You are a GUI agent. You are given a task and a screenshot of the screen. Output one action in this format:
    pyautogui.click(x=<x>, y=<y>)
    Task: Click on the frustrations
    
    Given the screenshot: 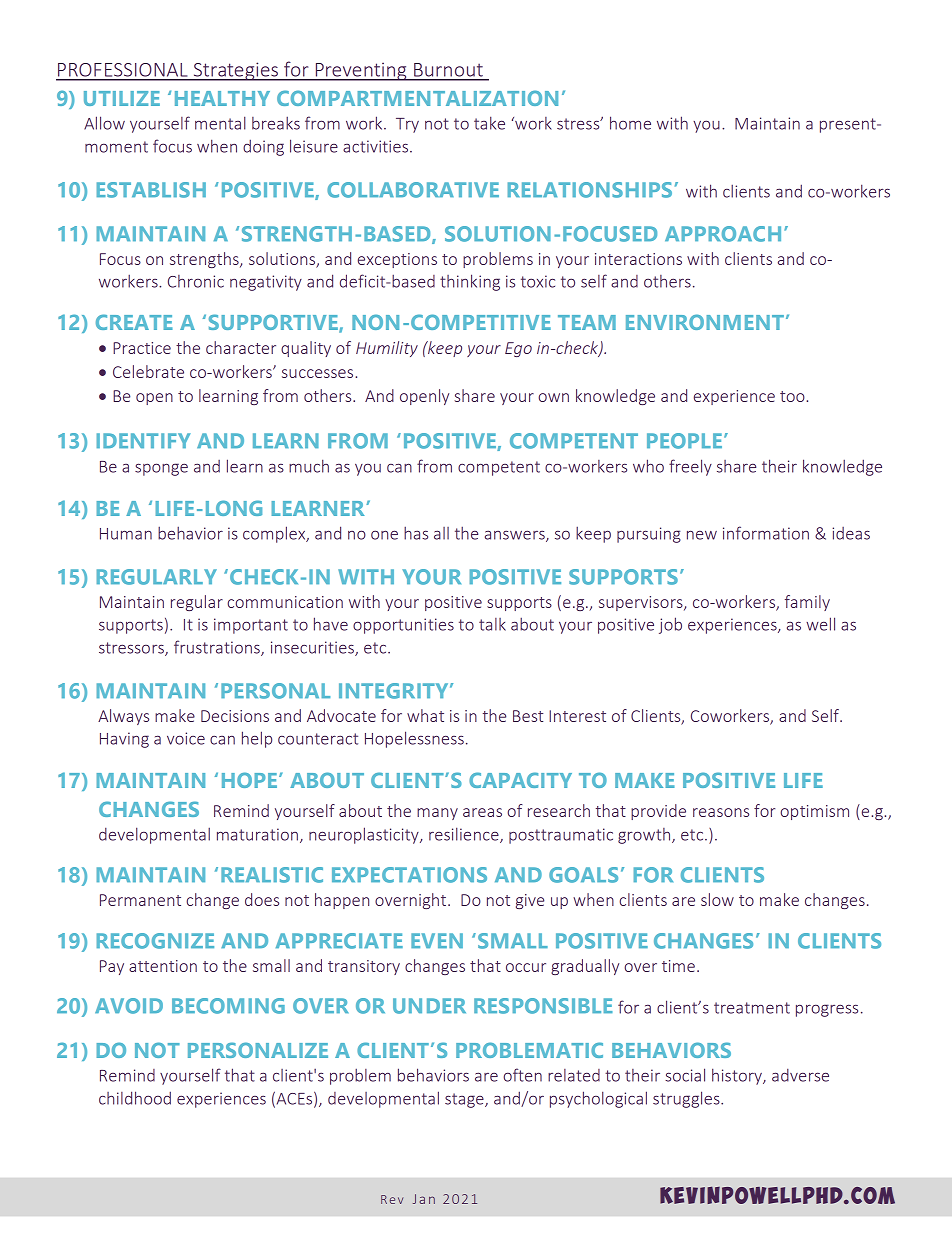 What is the action you would take?
    pyautogui.click(x=218, y=648)
